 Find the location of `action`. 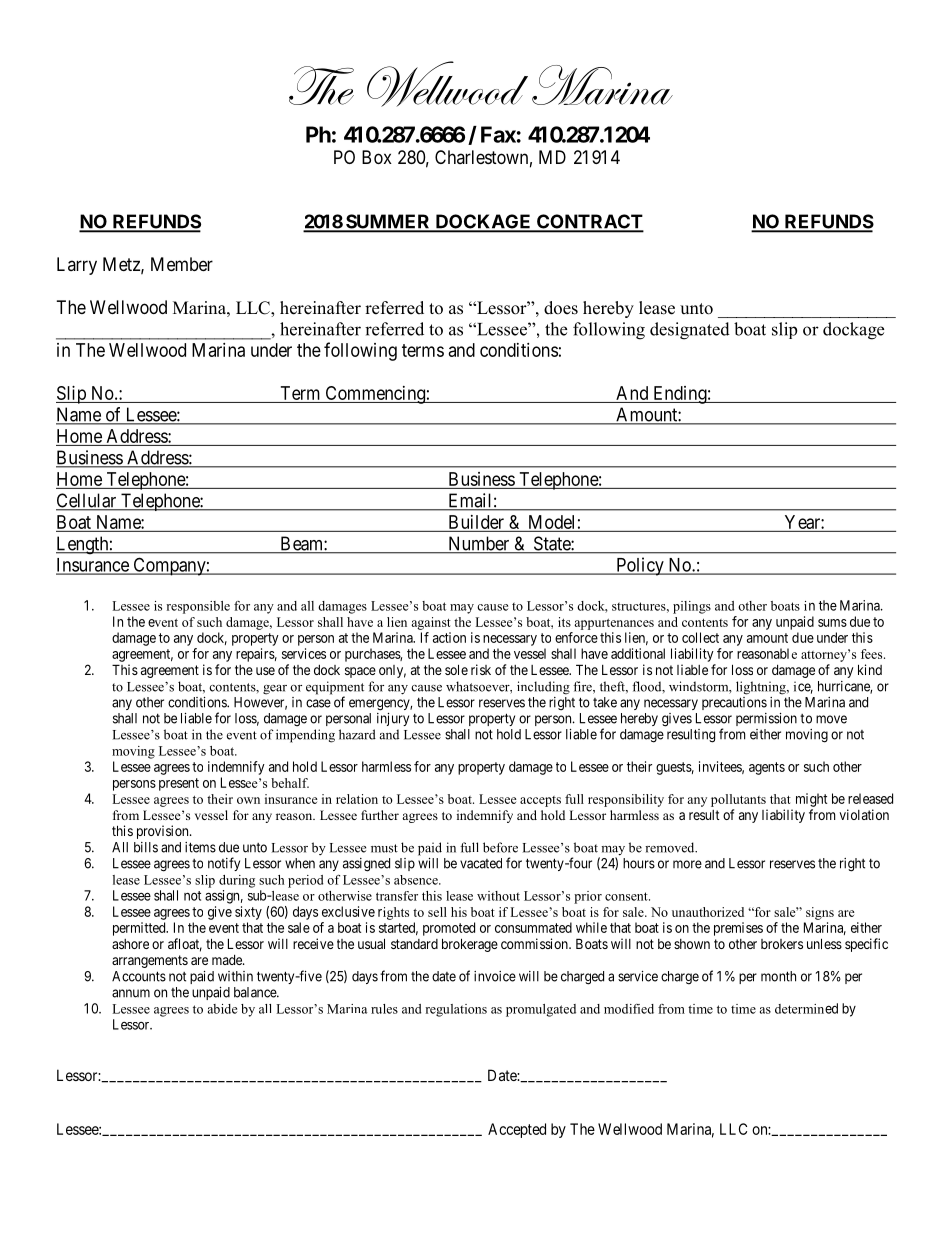

action is located at coordinates (449, 637).
